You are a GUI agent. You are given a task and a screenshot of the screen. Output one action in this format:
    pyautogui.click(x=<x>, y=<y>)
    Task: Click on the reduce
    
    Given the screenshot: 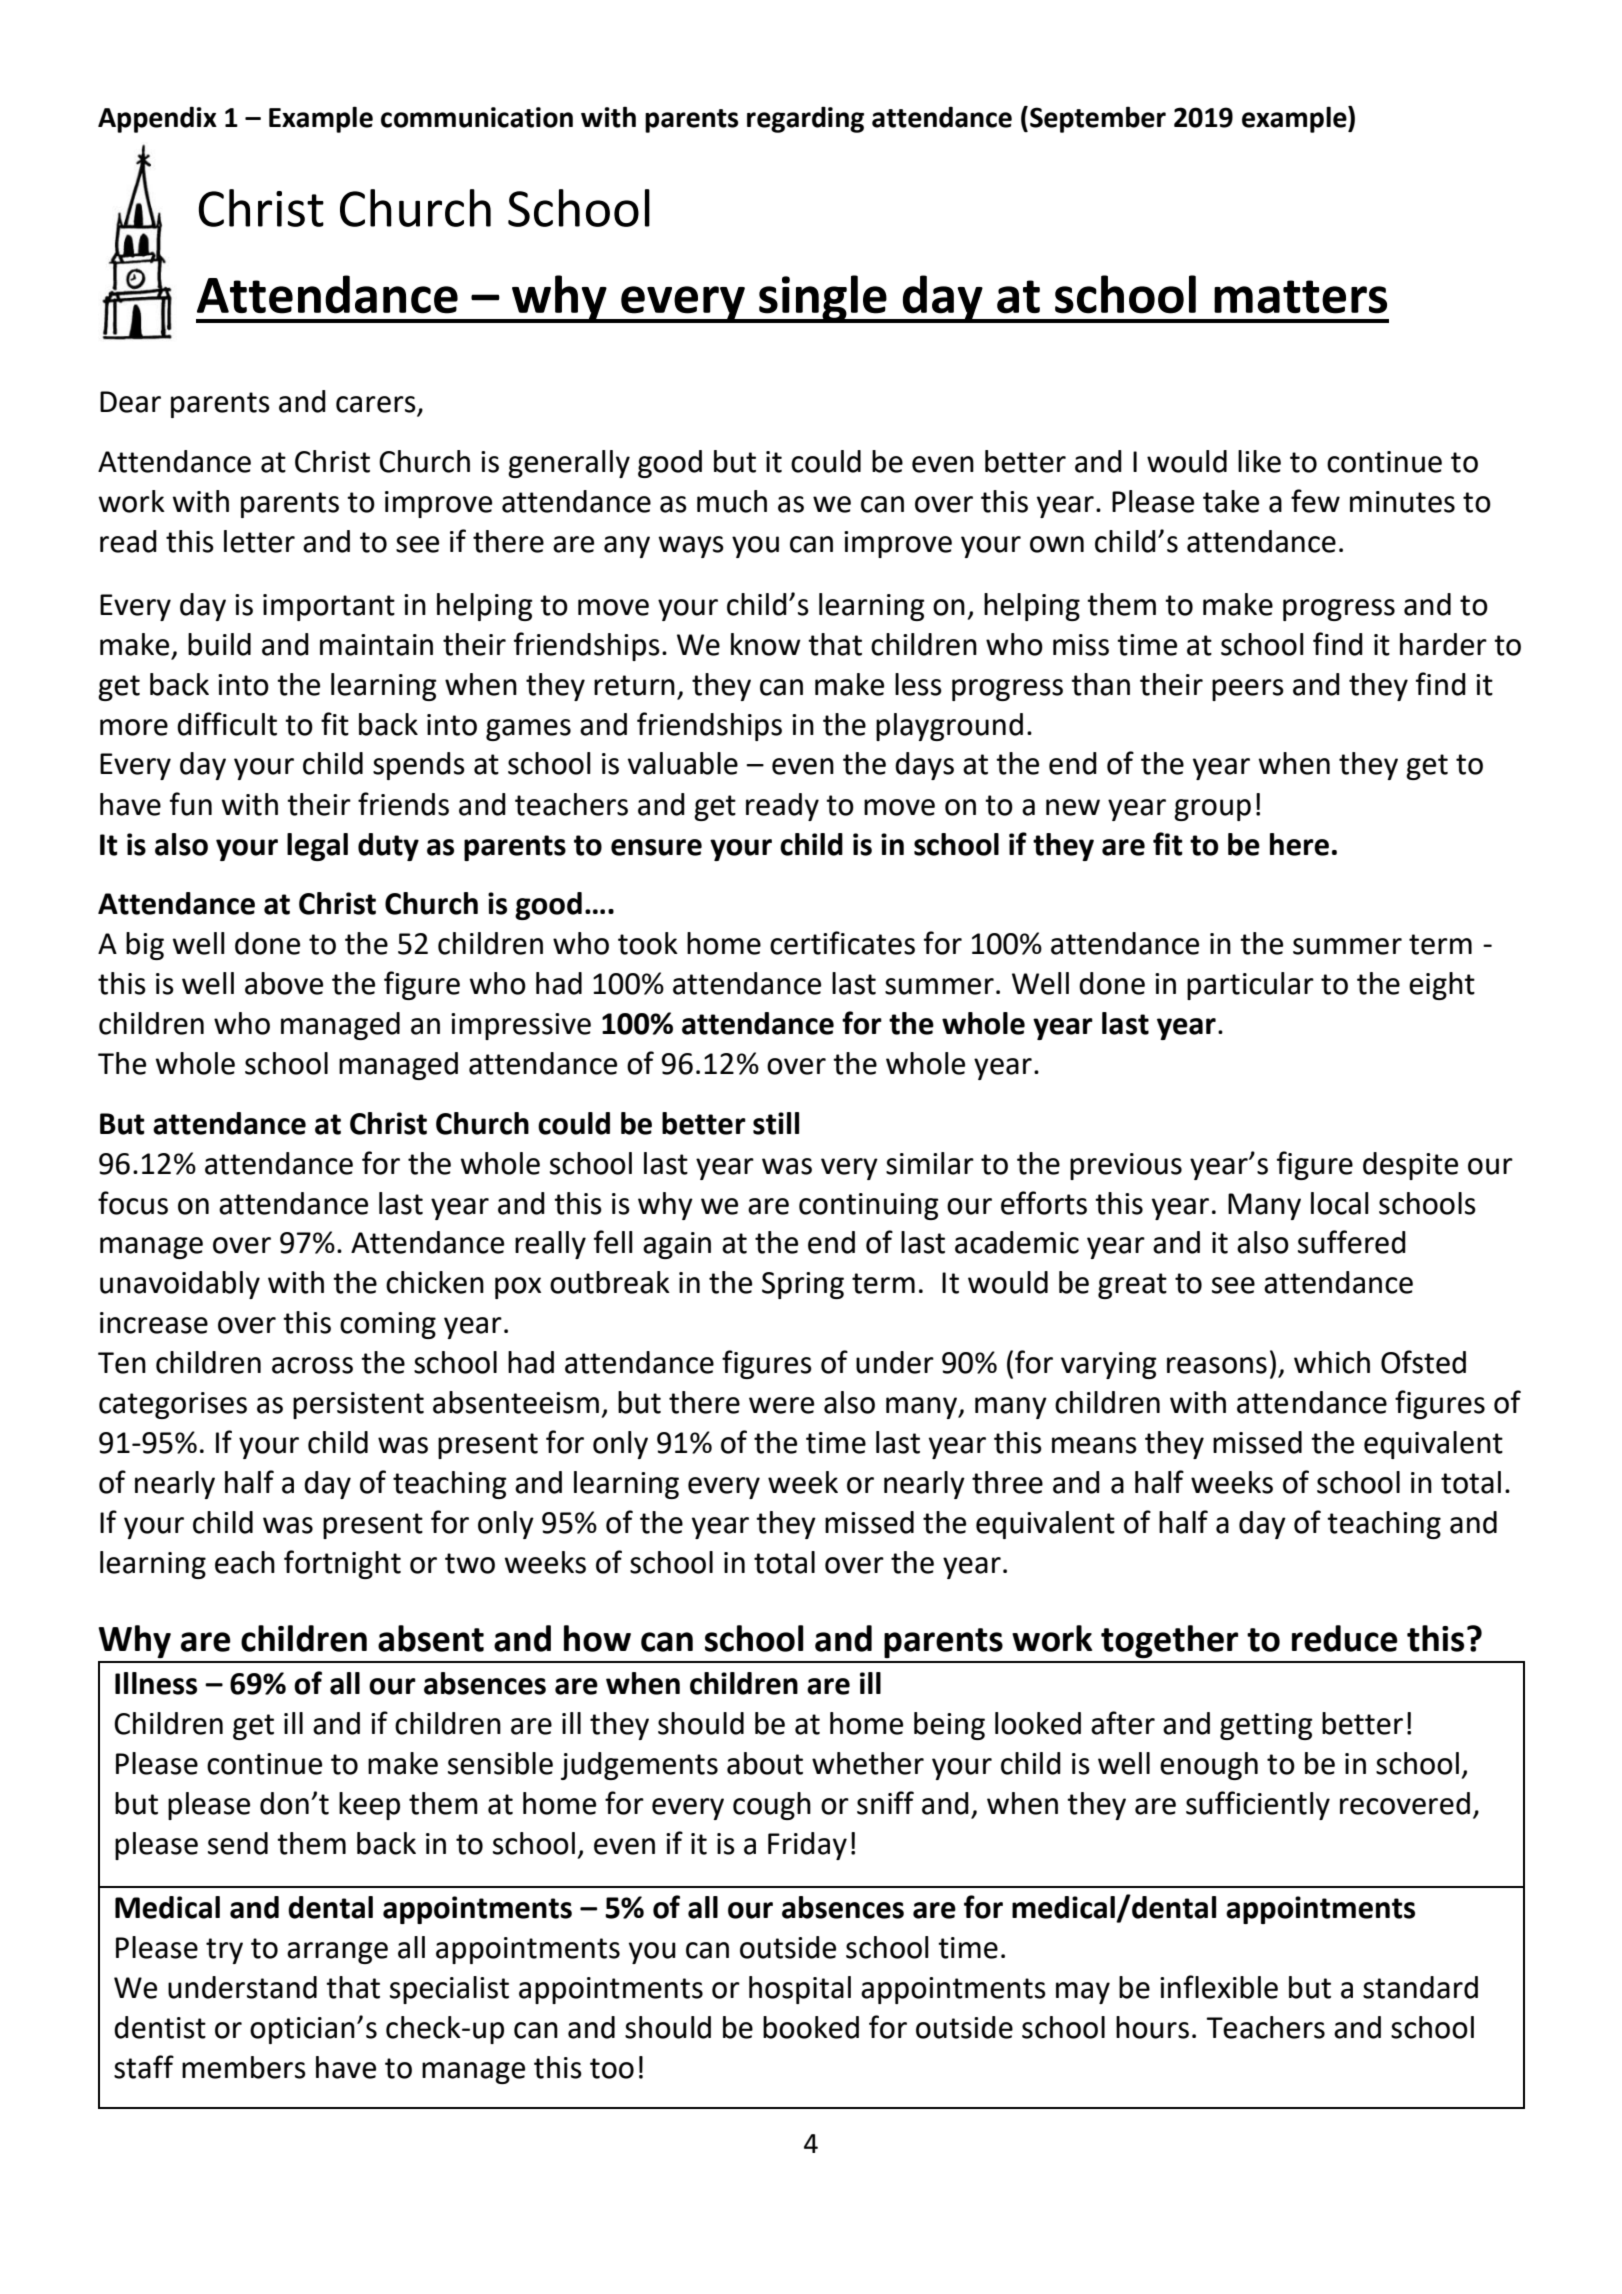 What is the action you would take?
    pyautogui.click(x=1345, y=1638)
